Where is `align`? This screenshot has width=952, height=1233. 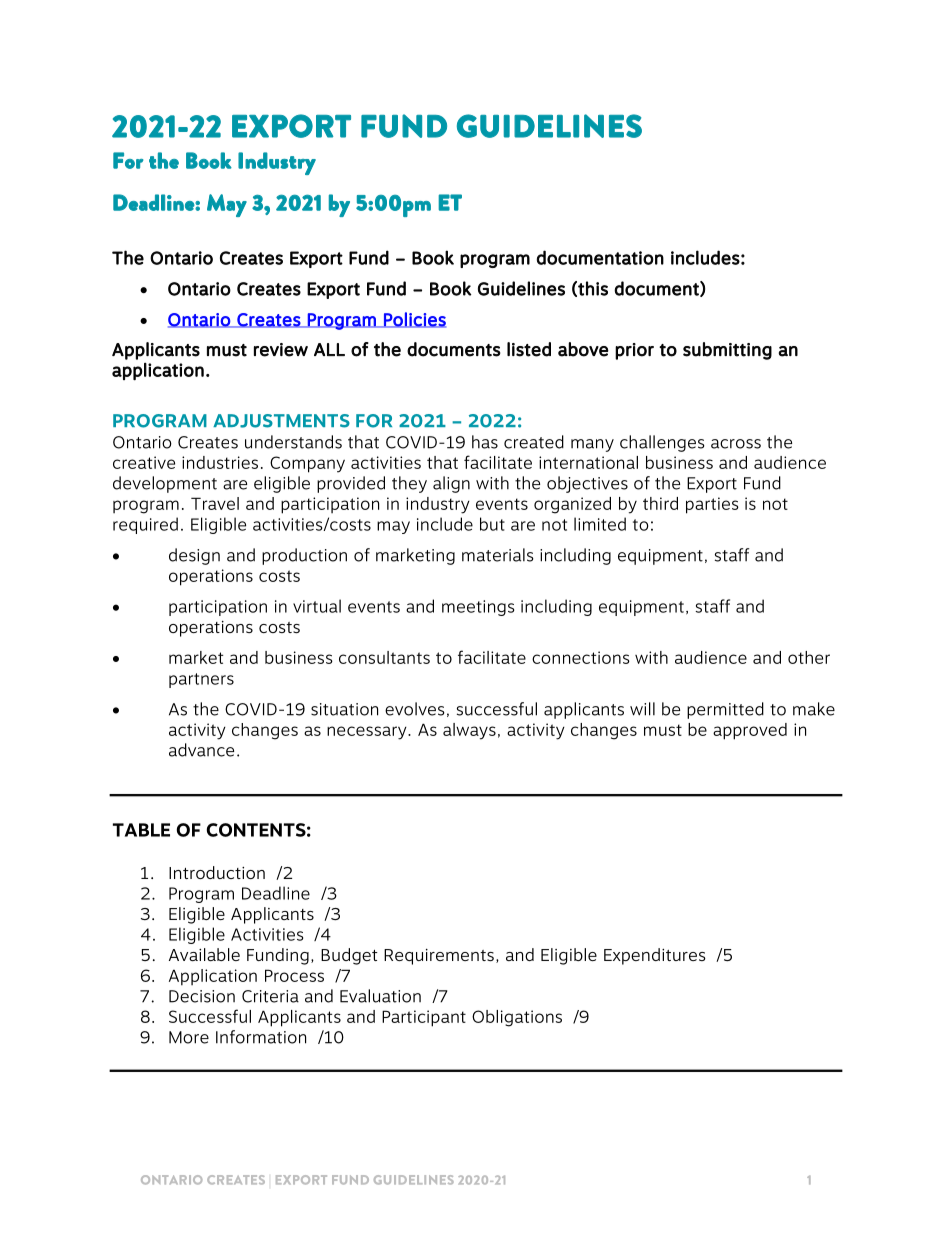
align is located at coordinates (451, 484).
